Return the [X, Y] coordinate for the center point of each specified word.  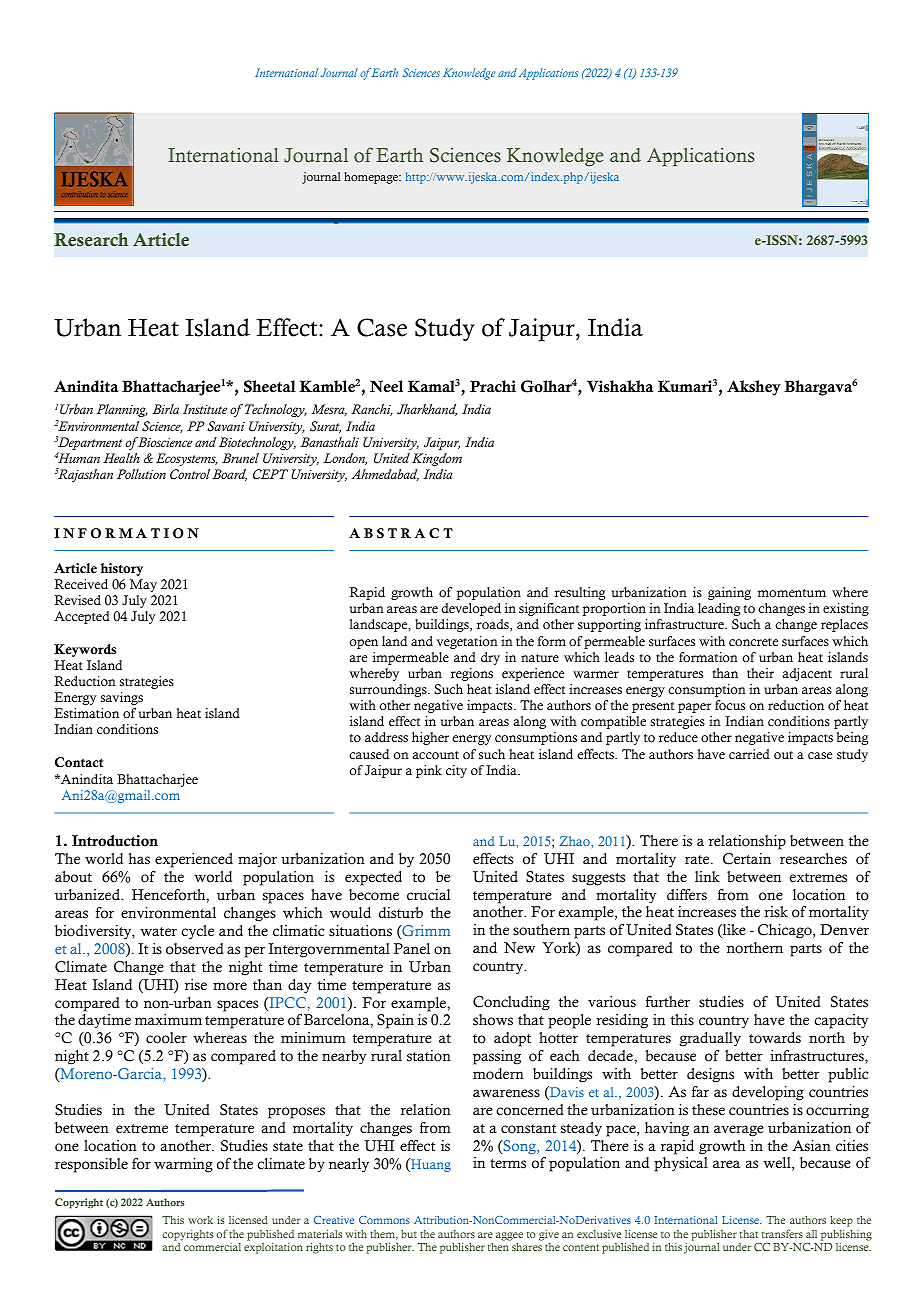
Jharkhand [427, 410]
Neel [386, 386]
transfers [782, 1233]
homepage [372, 178]
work [200, 1220]
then [498, 1247]
